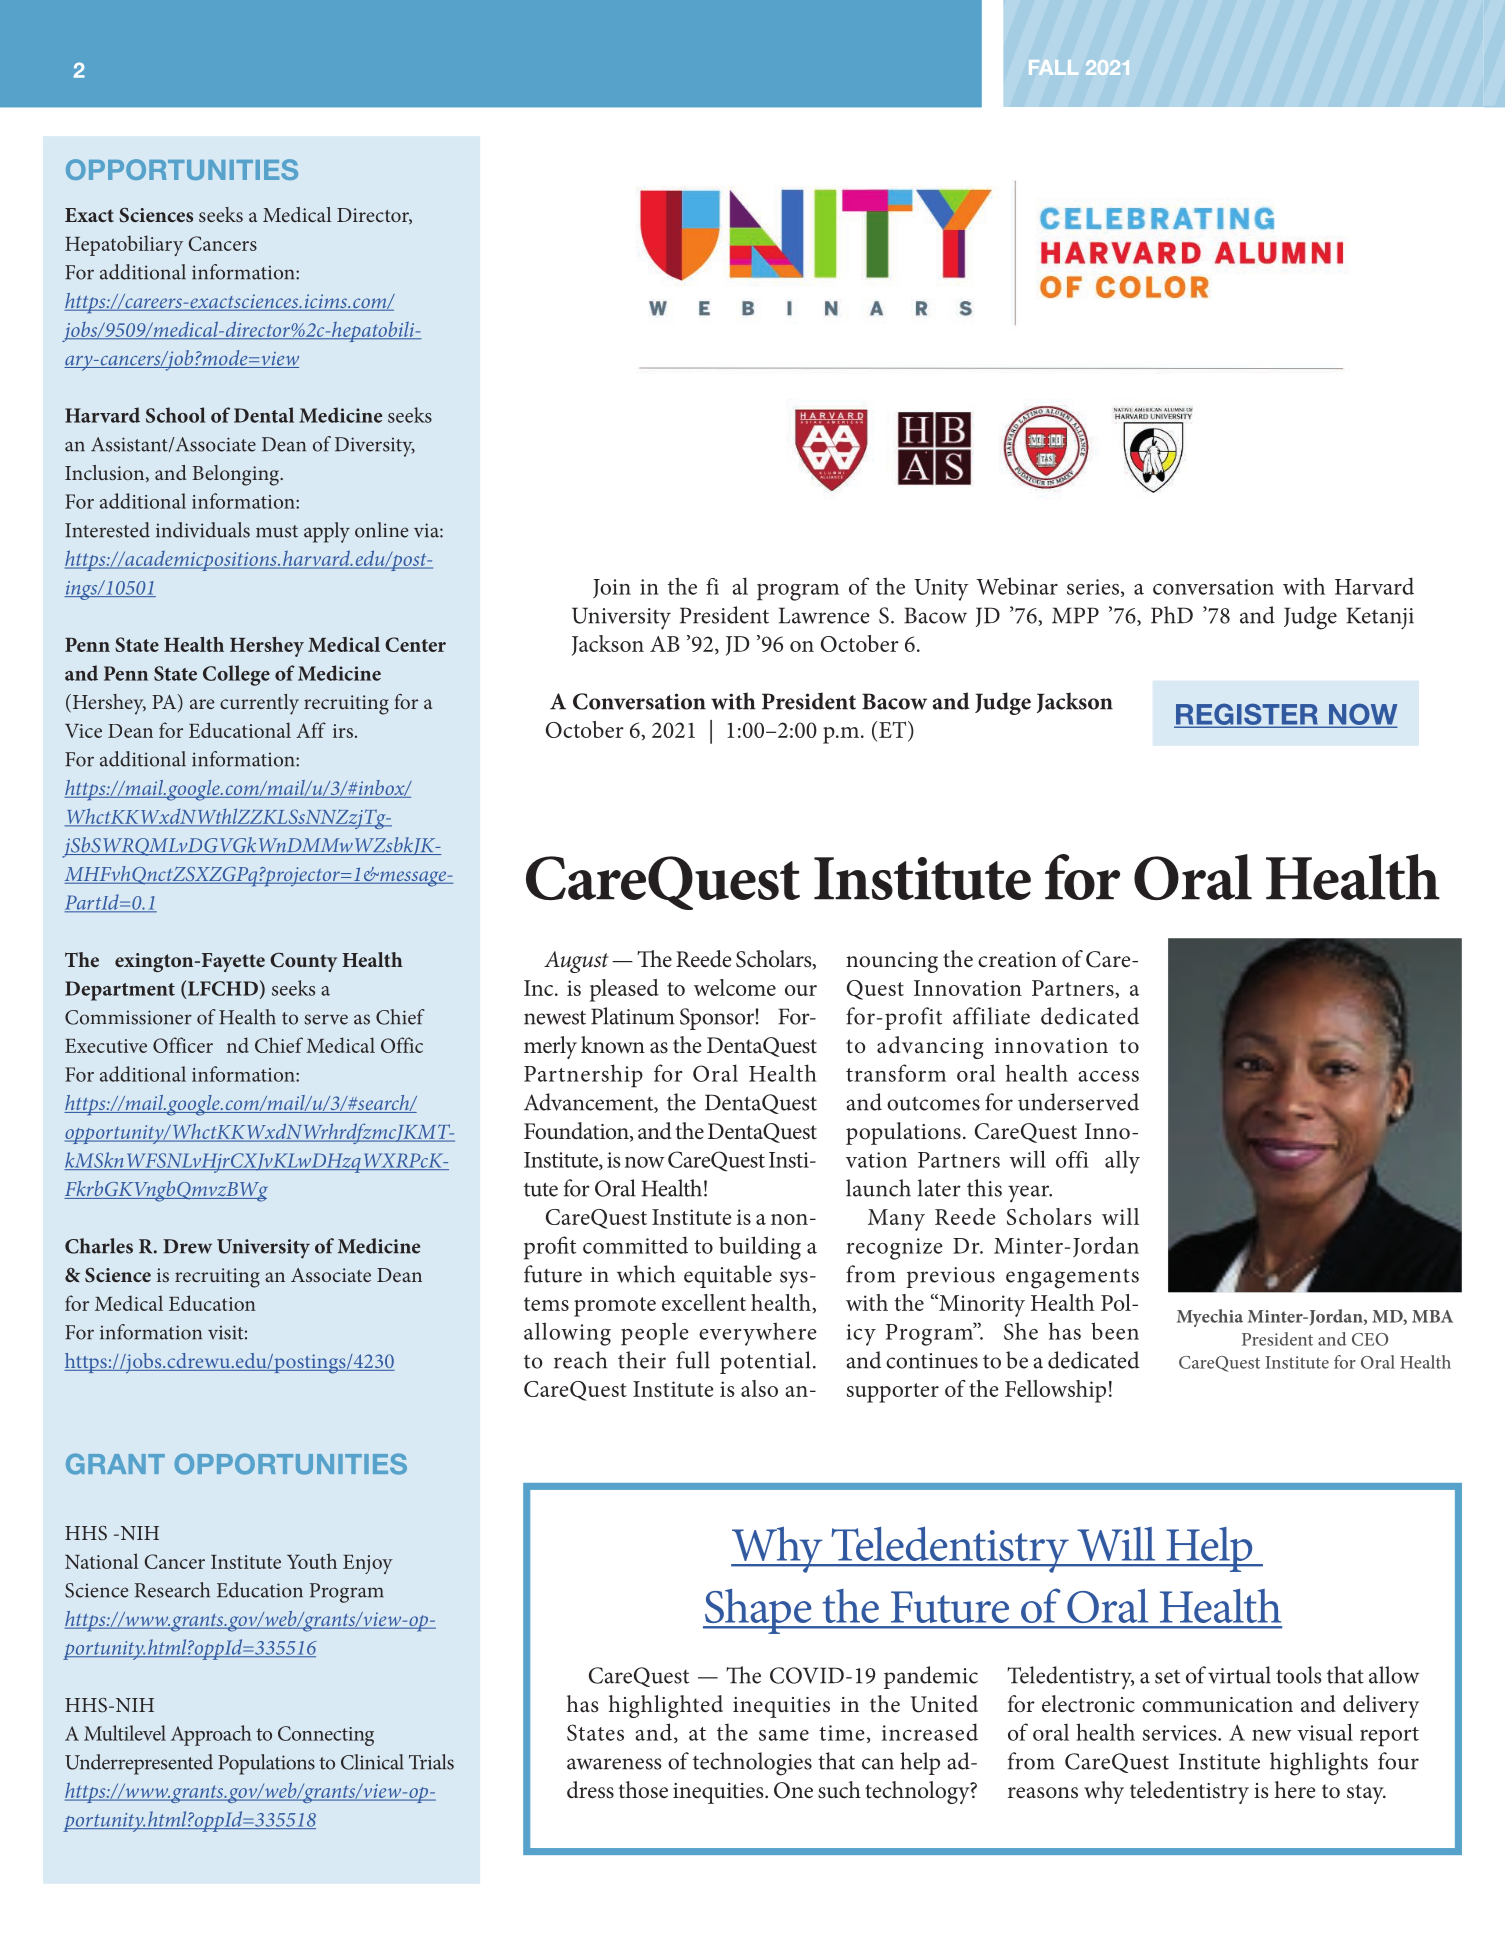  I want to click on series, so click(1094, 588).
